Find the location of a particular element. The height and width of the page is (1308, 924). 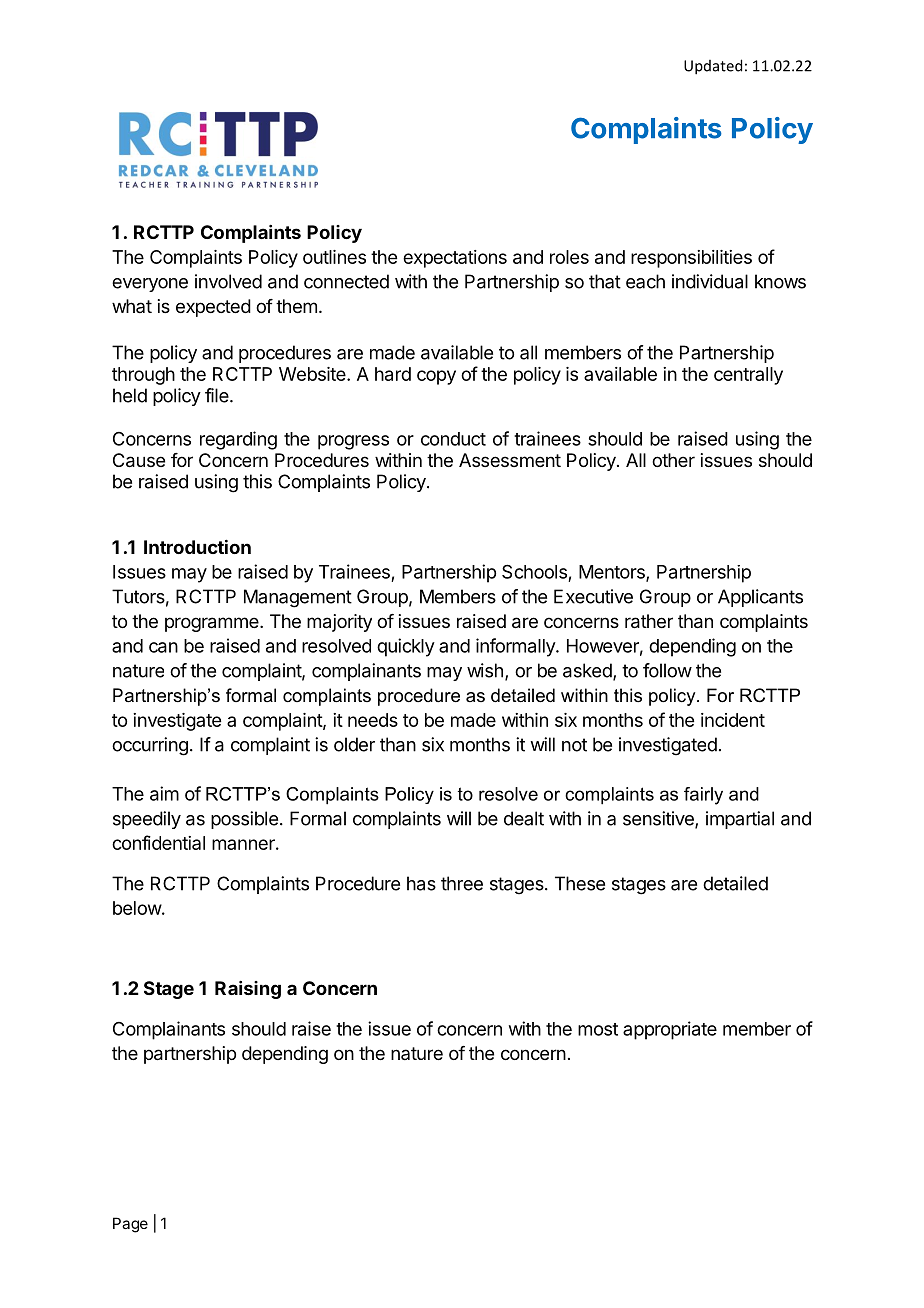

centrally is located at coordinates (748, 376).
